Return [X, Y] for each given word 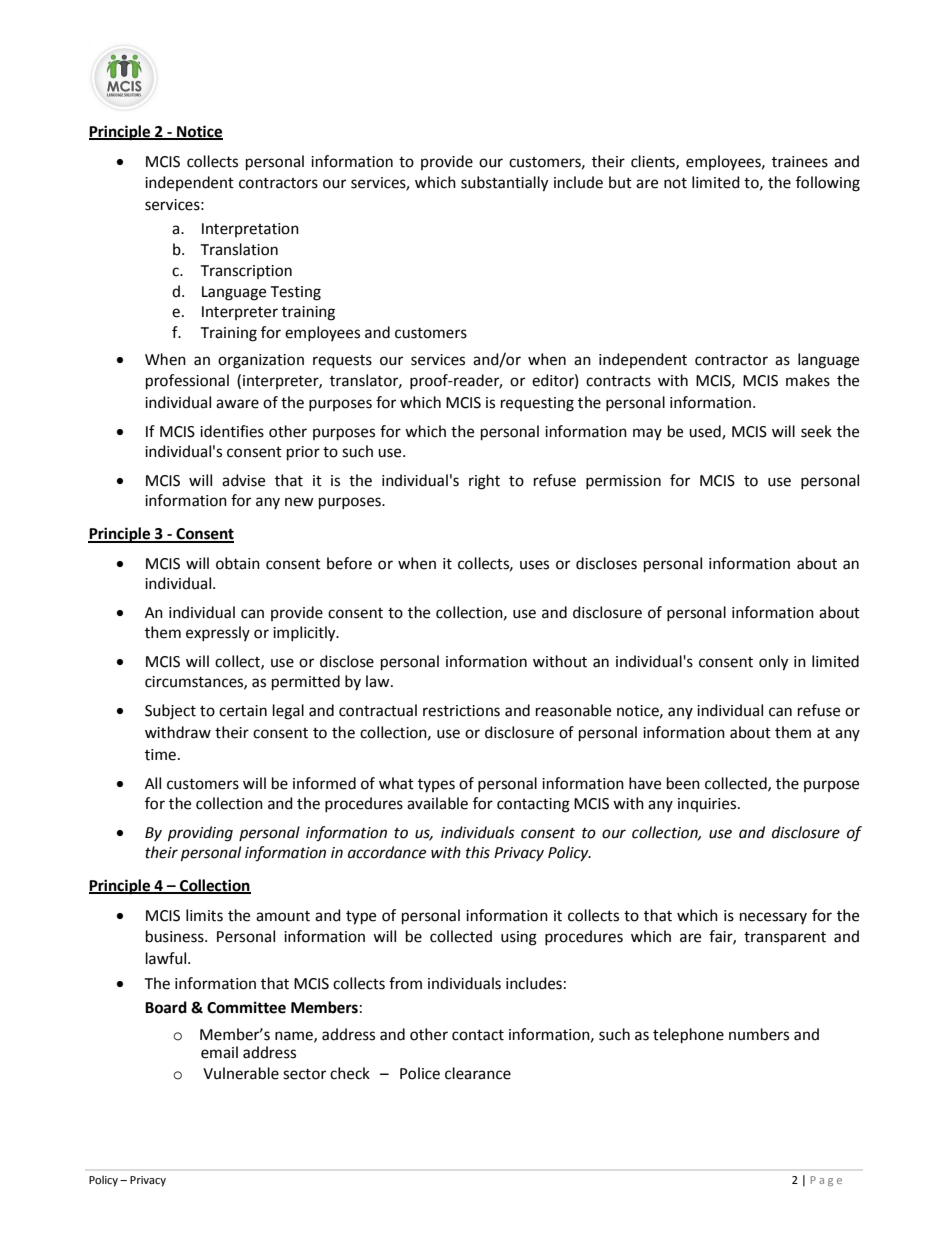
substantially [504, 184]
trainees [800, 162]
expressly [218, 633]
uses [534, 565]
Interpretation [250, 230]
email [219, 1052]
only [773, 663]
